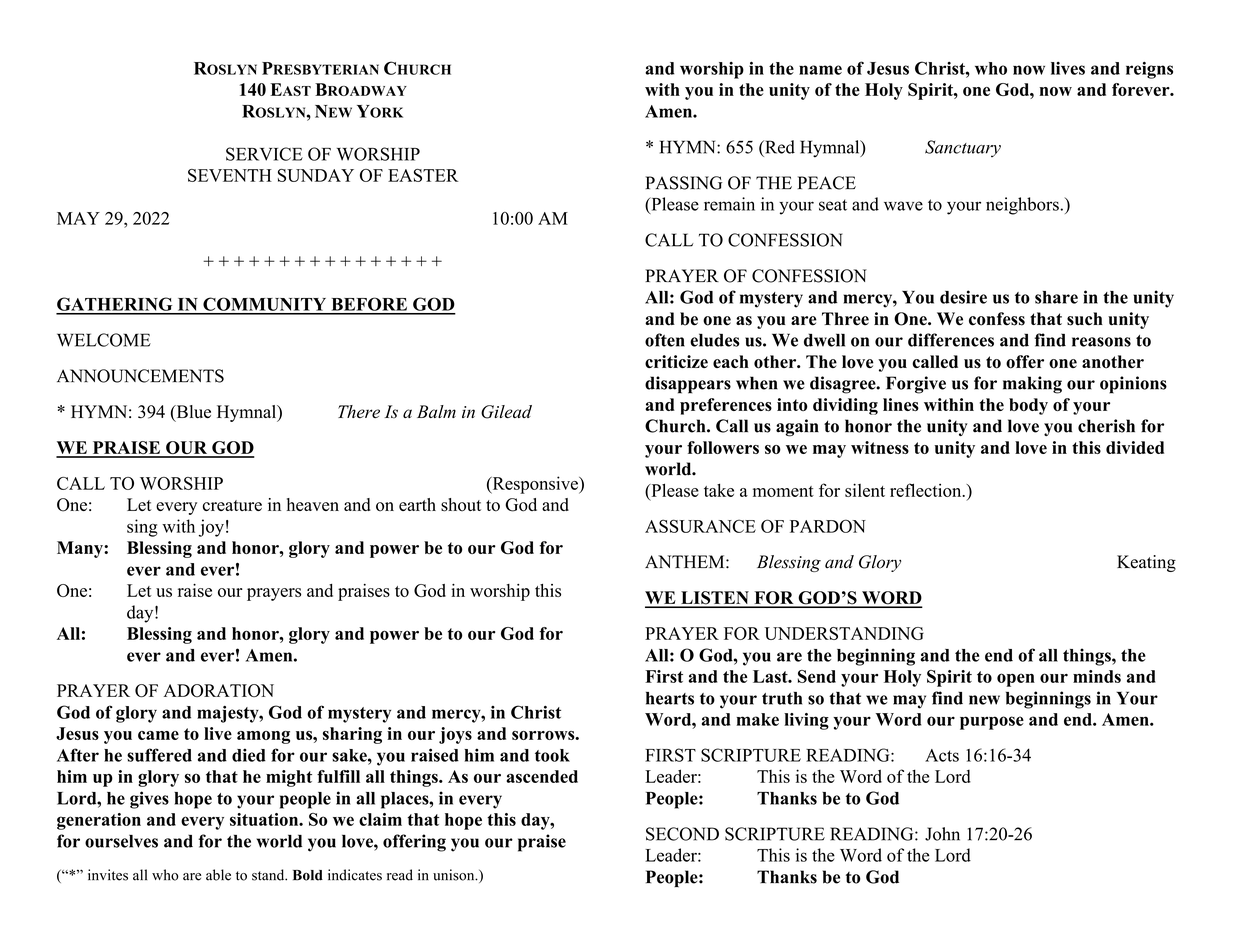 The height and width of the page is (952, 1233). What do you see at coordinates (264, 154) in the page?
I see `SERVICE` at bounding box center [264, 154].
